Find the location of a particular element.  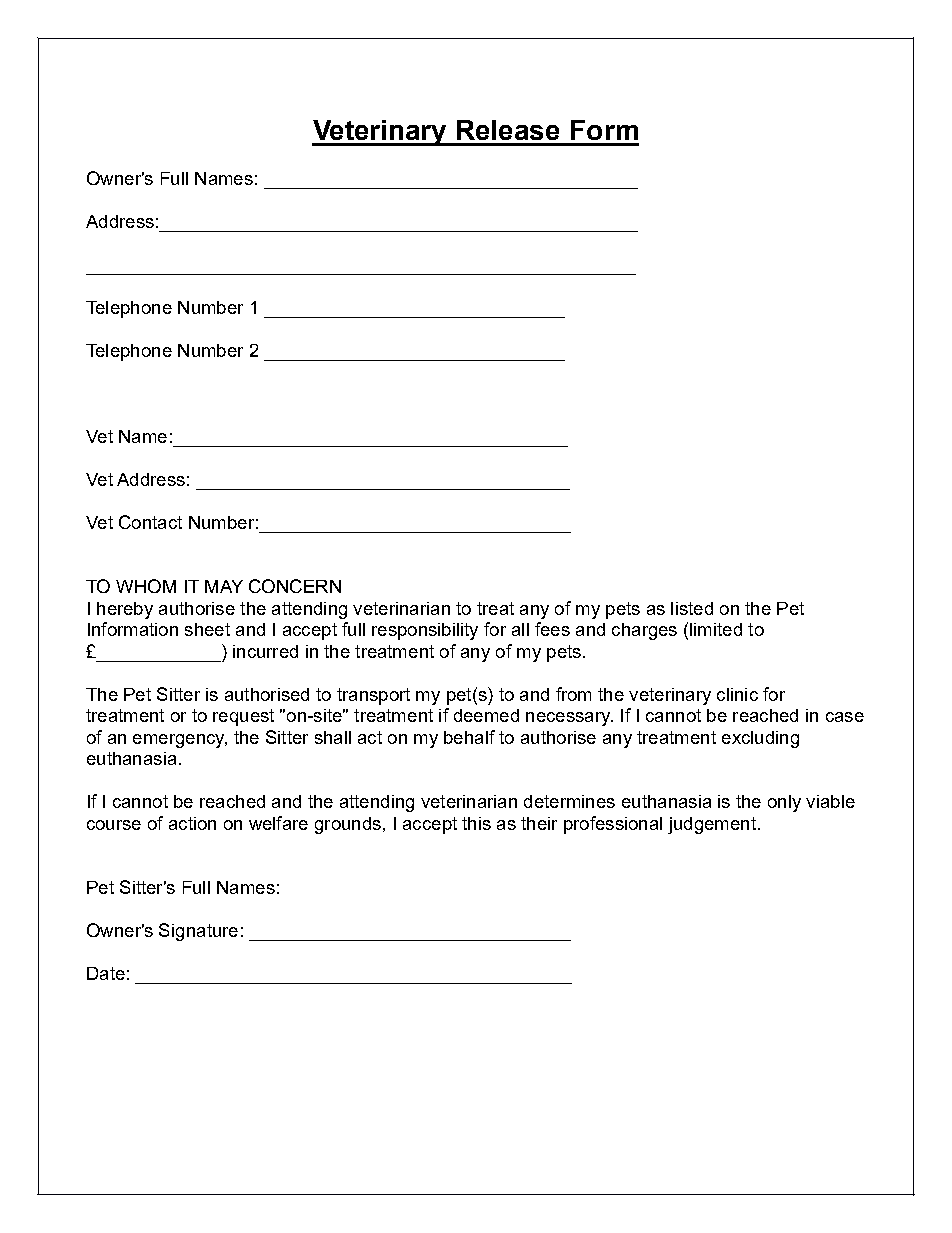

Contact is located at coordinates (150, 522).
